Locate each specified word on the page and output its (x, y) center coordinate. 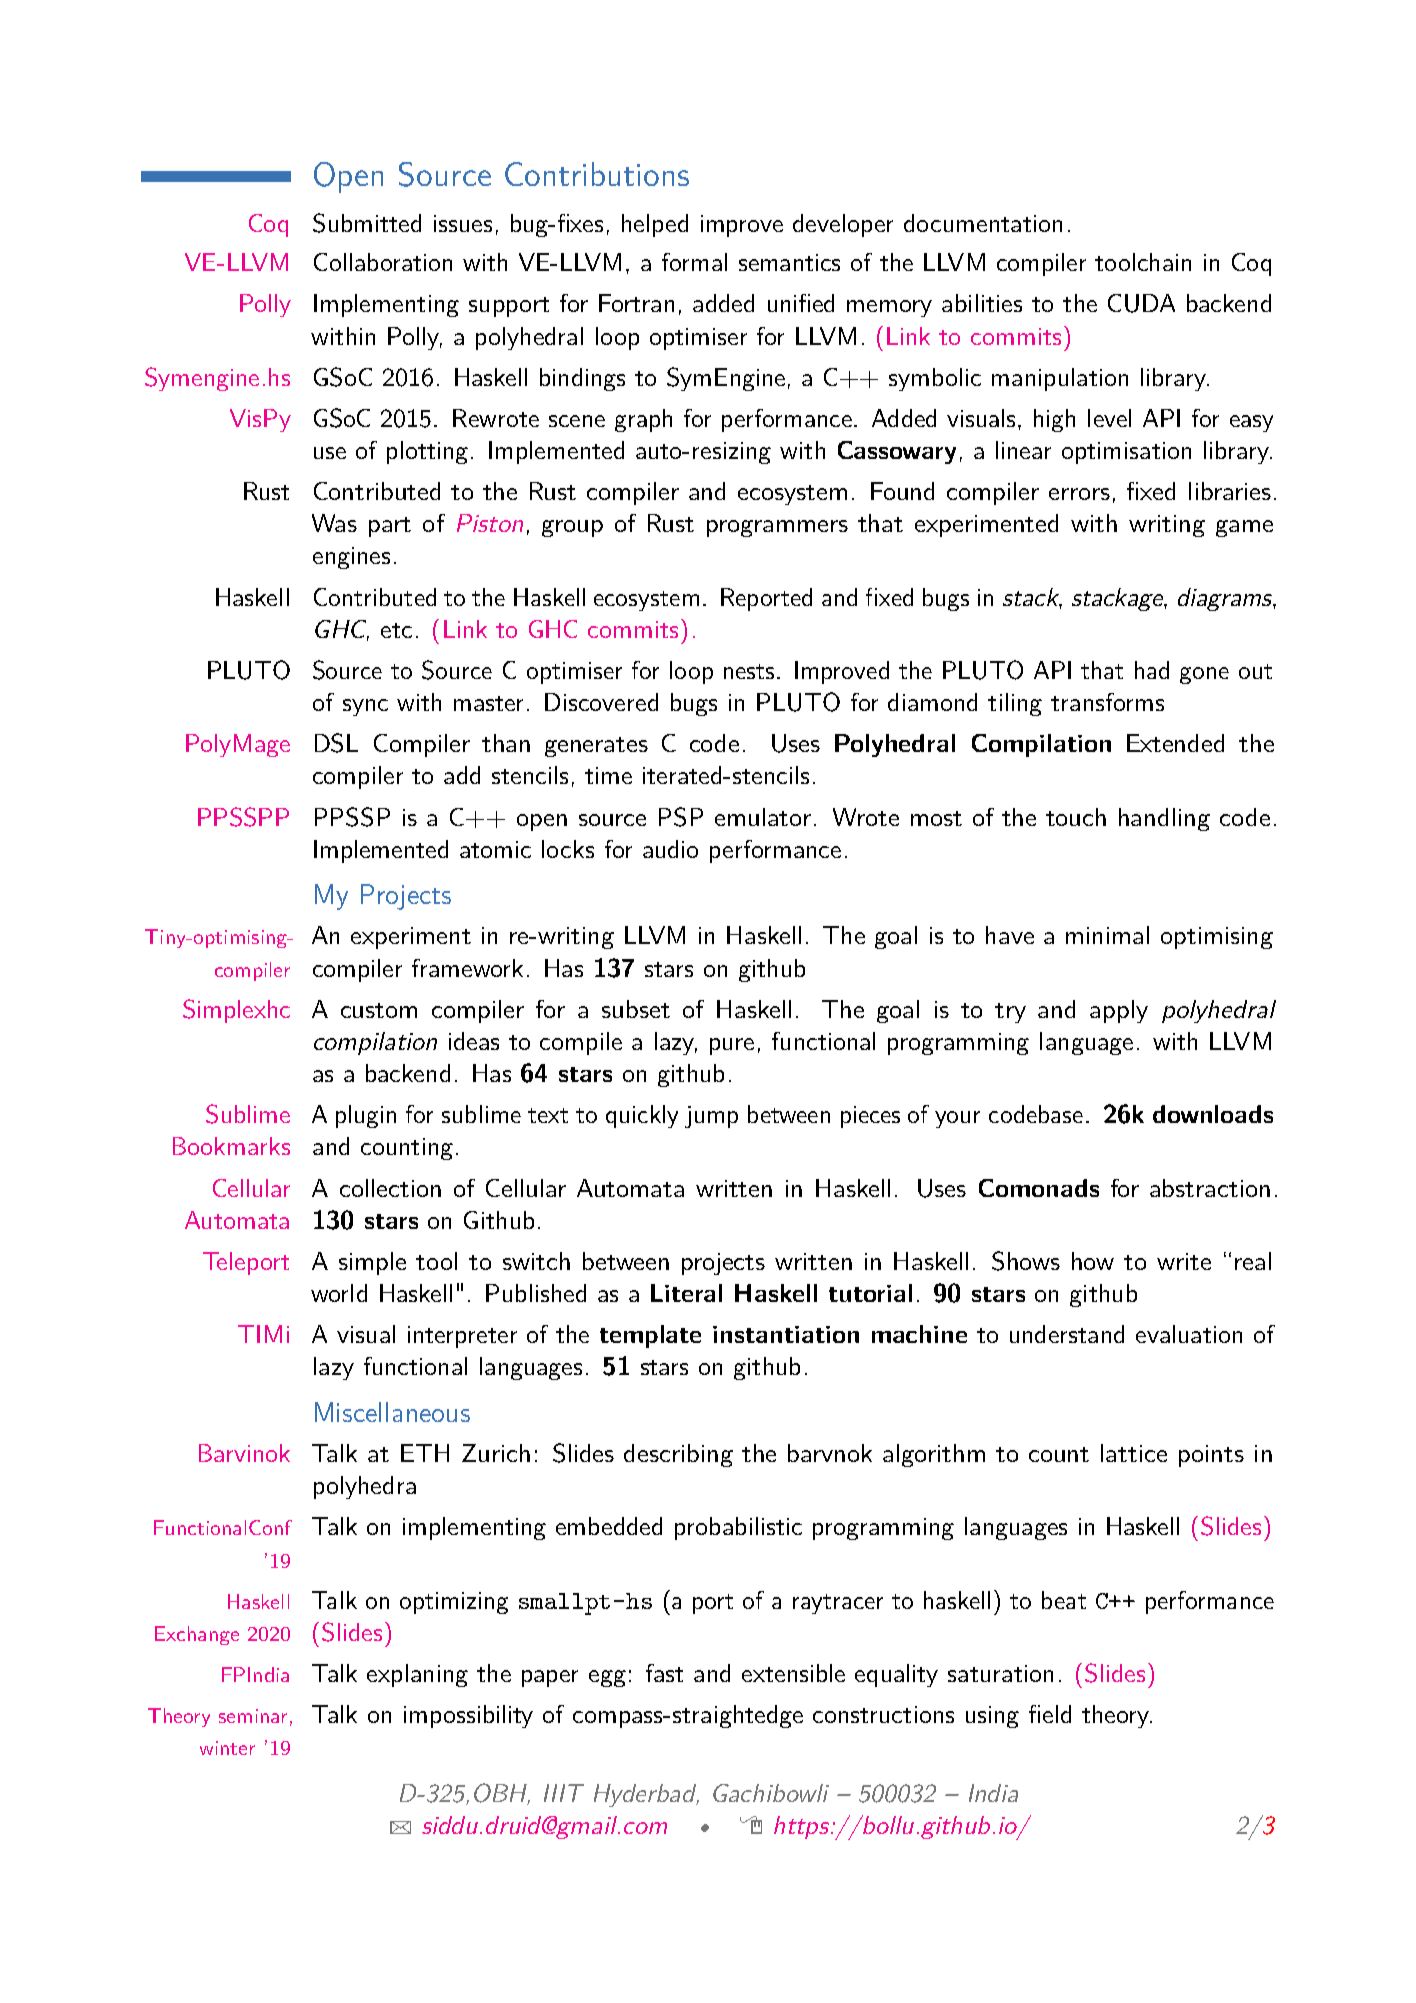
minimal (1107, 935)
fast (664, 1673)
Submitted (367, 223)
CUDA (1141, 303)
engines (351, 558)
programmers (777, 528)
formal (694, 262)
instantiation (786, 1334)
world (339, 1293)
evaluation (1189, 1334)
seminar (253, 1716)
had (1152, 670)
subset (636, 1009)
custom (379, 1010)
